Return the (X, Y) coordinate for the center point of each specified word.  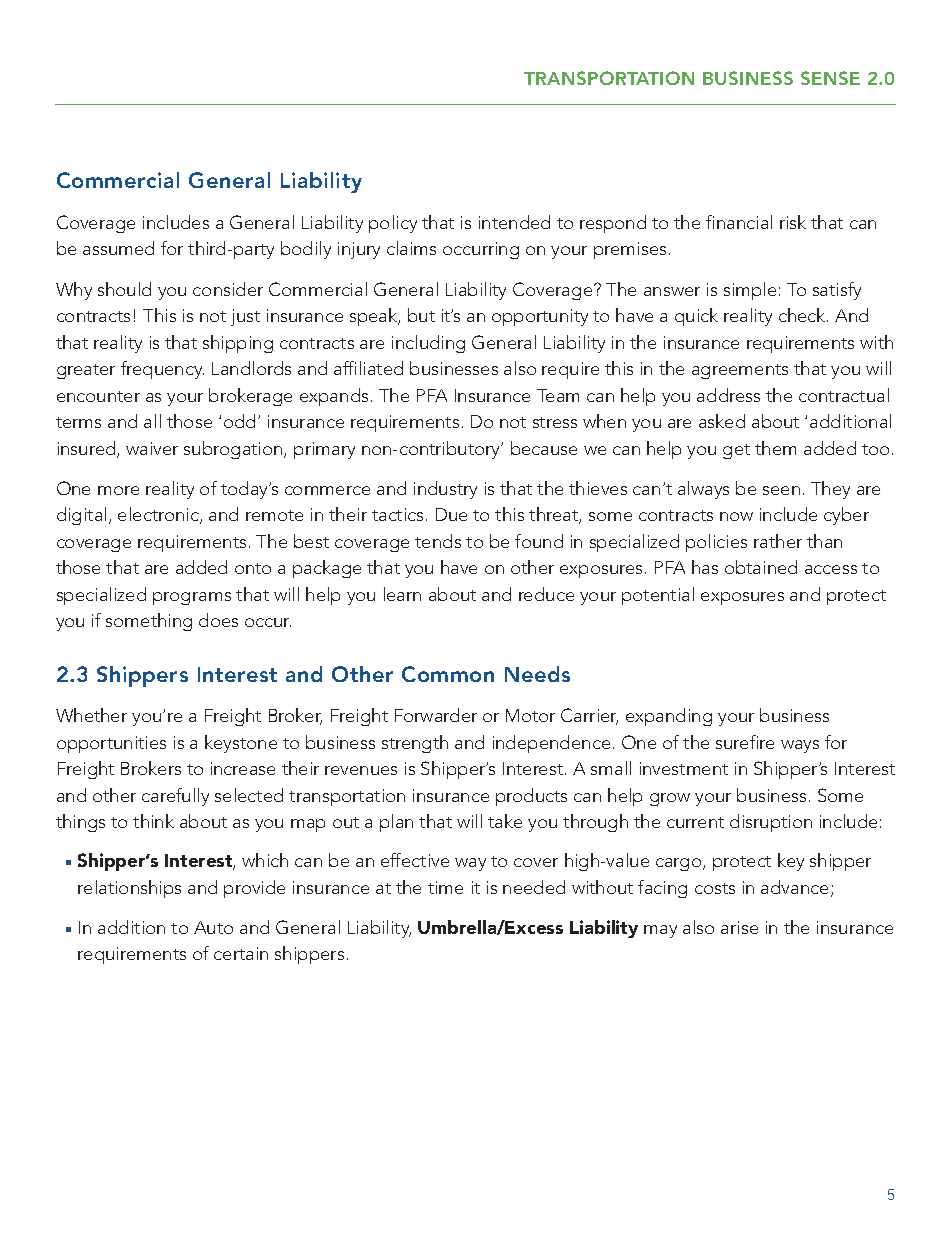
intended (514, 222)
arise (739, 927)
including (428, 344)
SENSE (830, 78)
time (445, 887)
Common (448, 674)
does (218, 620)
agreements (740, 371)
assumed (118, 248)
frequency (162, 370)
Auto (213, 927)
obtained (761, 567)
